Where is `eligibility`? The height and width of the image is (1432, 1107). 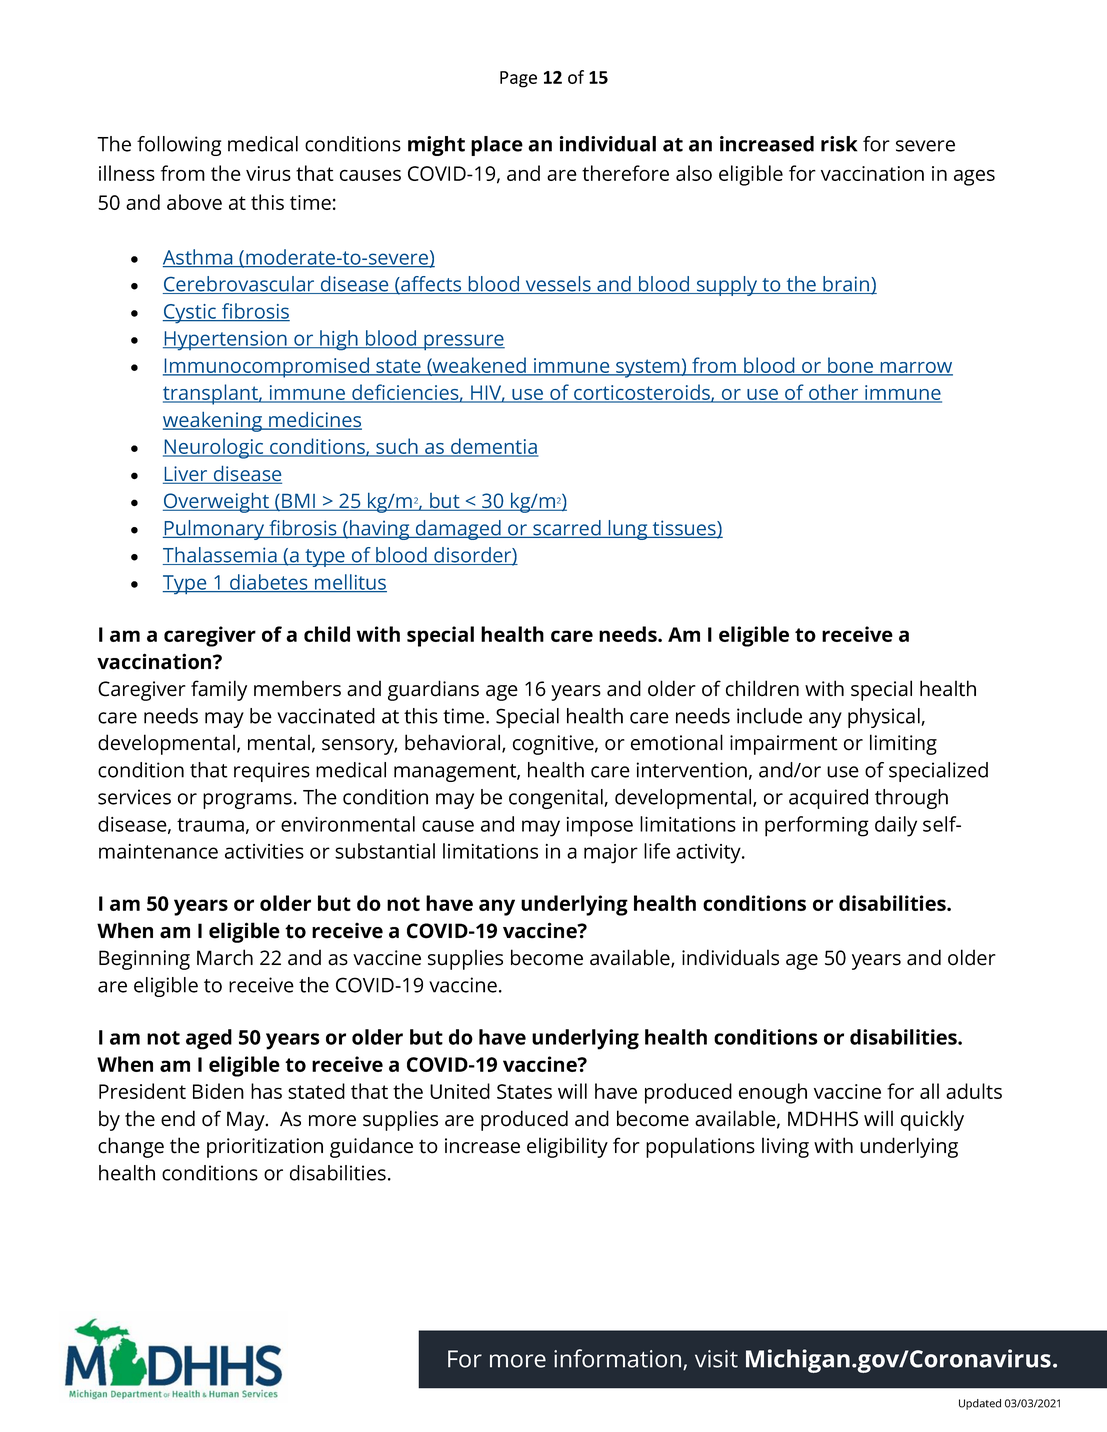
eligibility is located at coordinates (567, 1147).
